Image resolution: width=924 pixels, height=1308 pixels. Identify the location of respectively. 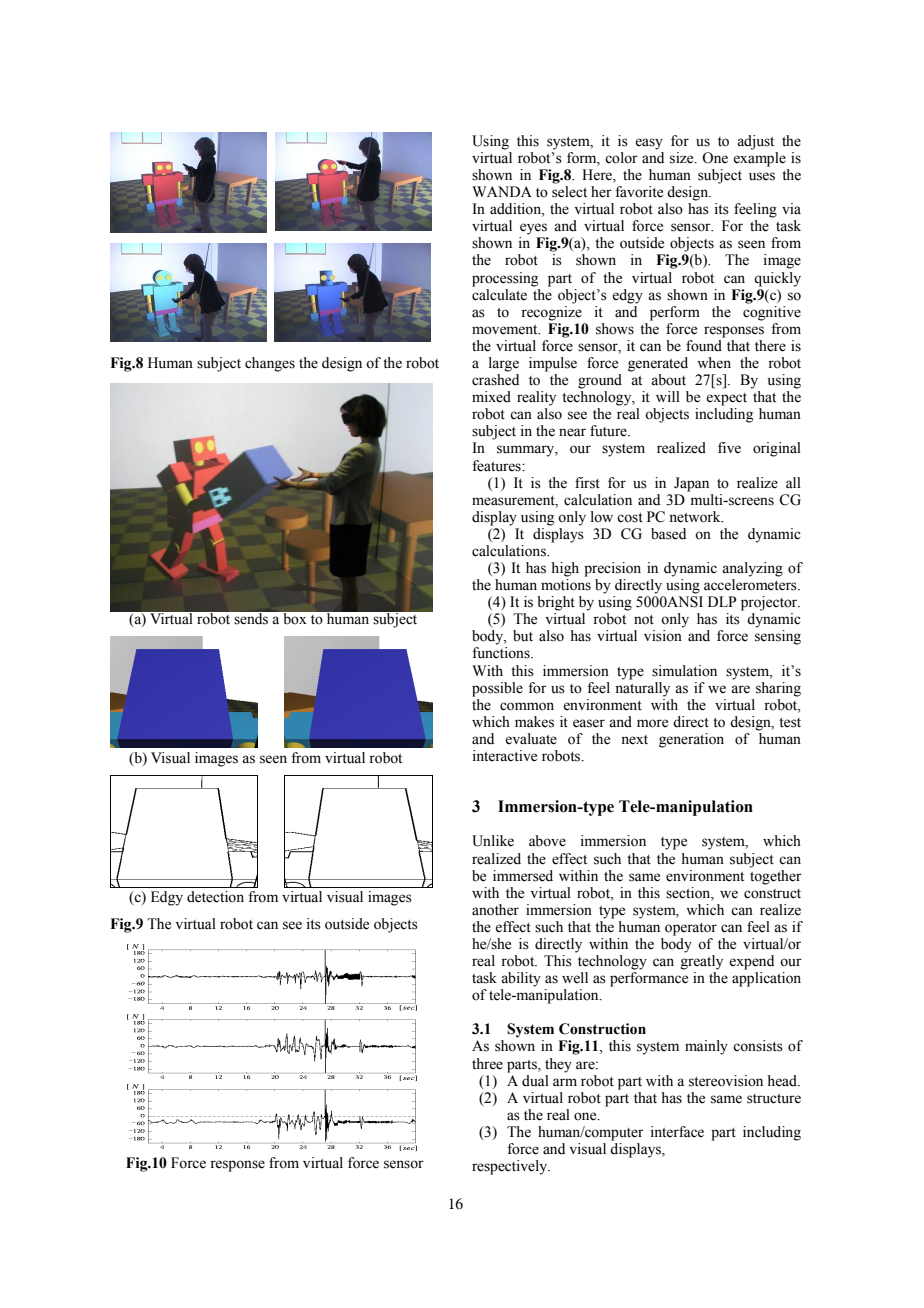
(511, 1167).
